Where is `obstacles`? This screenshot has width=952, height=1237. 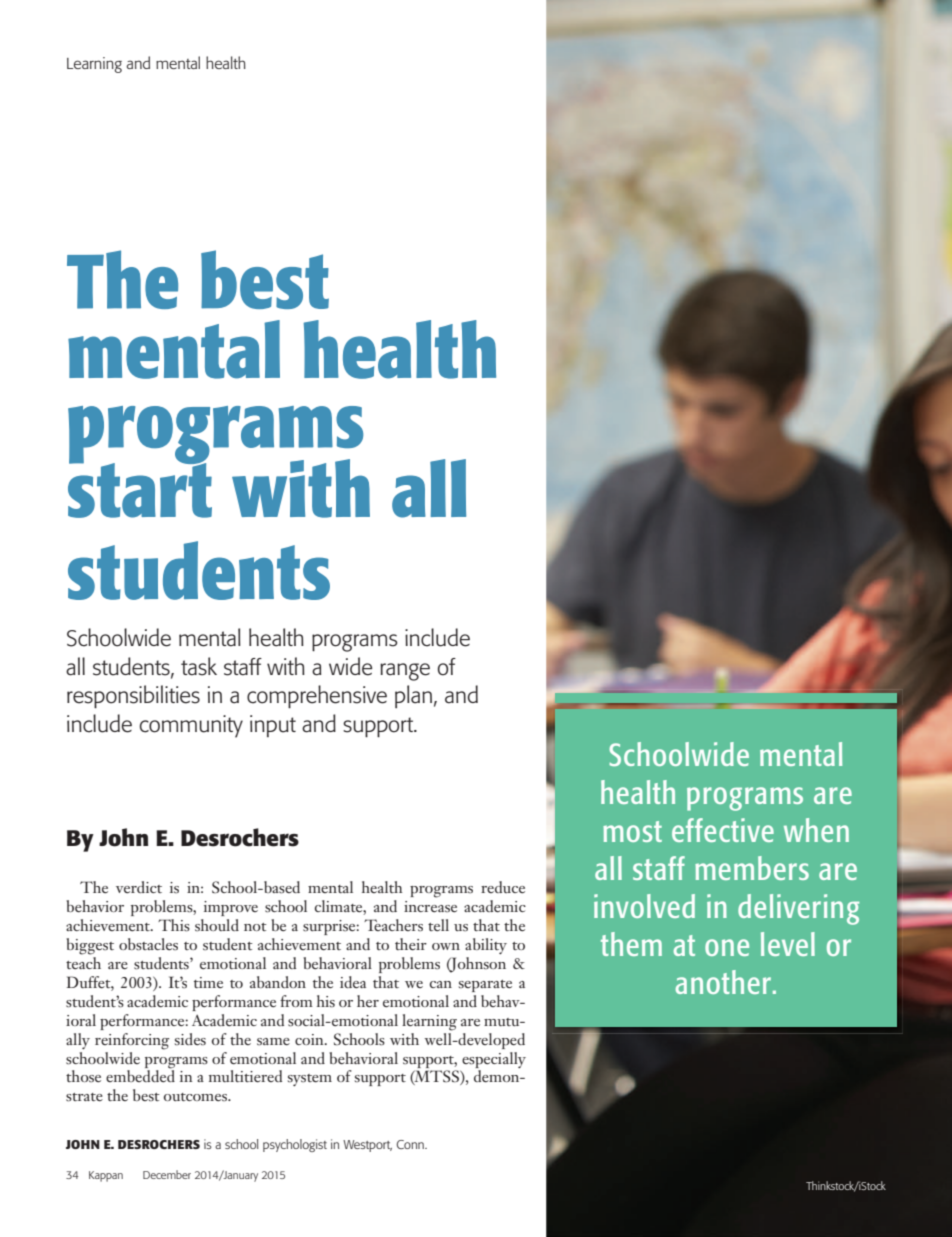 obstacles is located at coordinates (148, 944).
